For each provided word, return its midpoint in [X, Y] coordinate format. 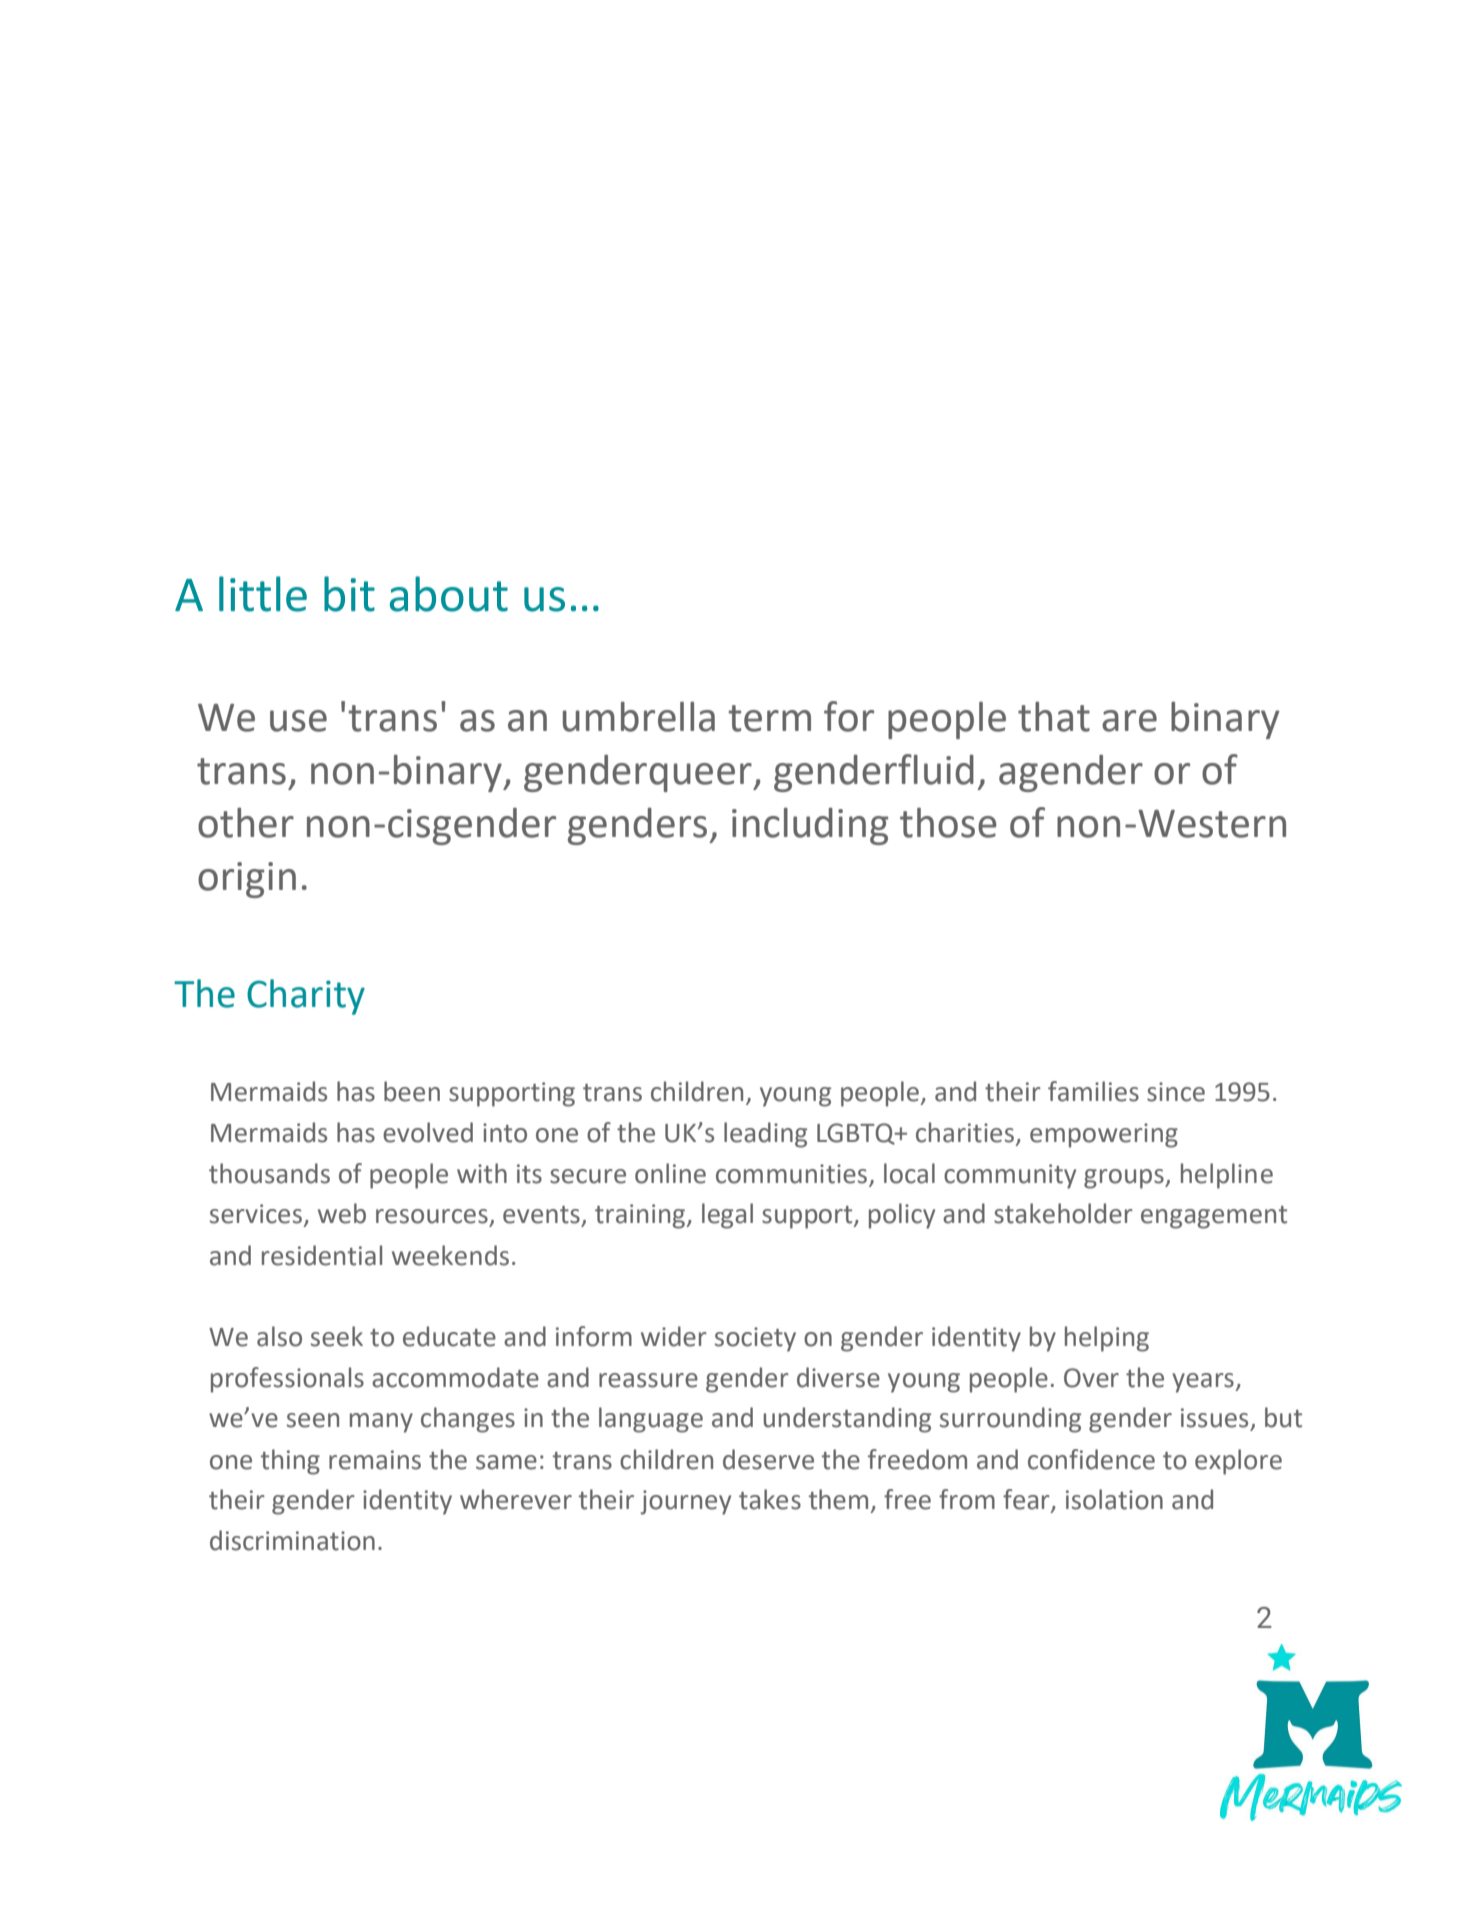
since [1176, 1092]
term [769, 718]
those [948, 823]
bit [349, 594]
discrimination [292, 1540]
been [412, 1091]
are [1129, 721]
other [246, 823]
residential [322, 1255]
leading [765, 1135]
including [810, 826]
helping [1107, 1339]
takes [770, 1499]
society [755, 1339]
